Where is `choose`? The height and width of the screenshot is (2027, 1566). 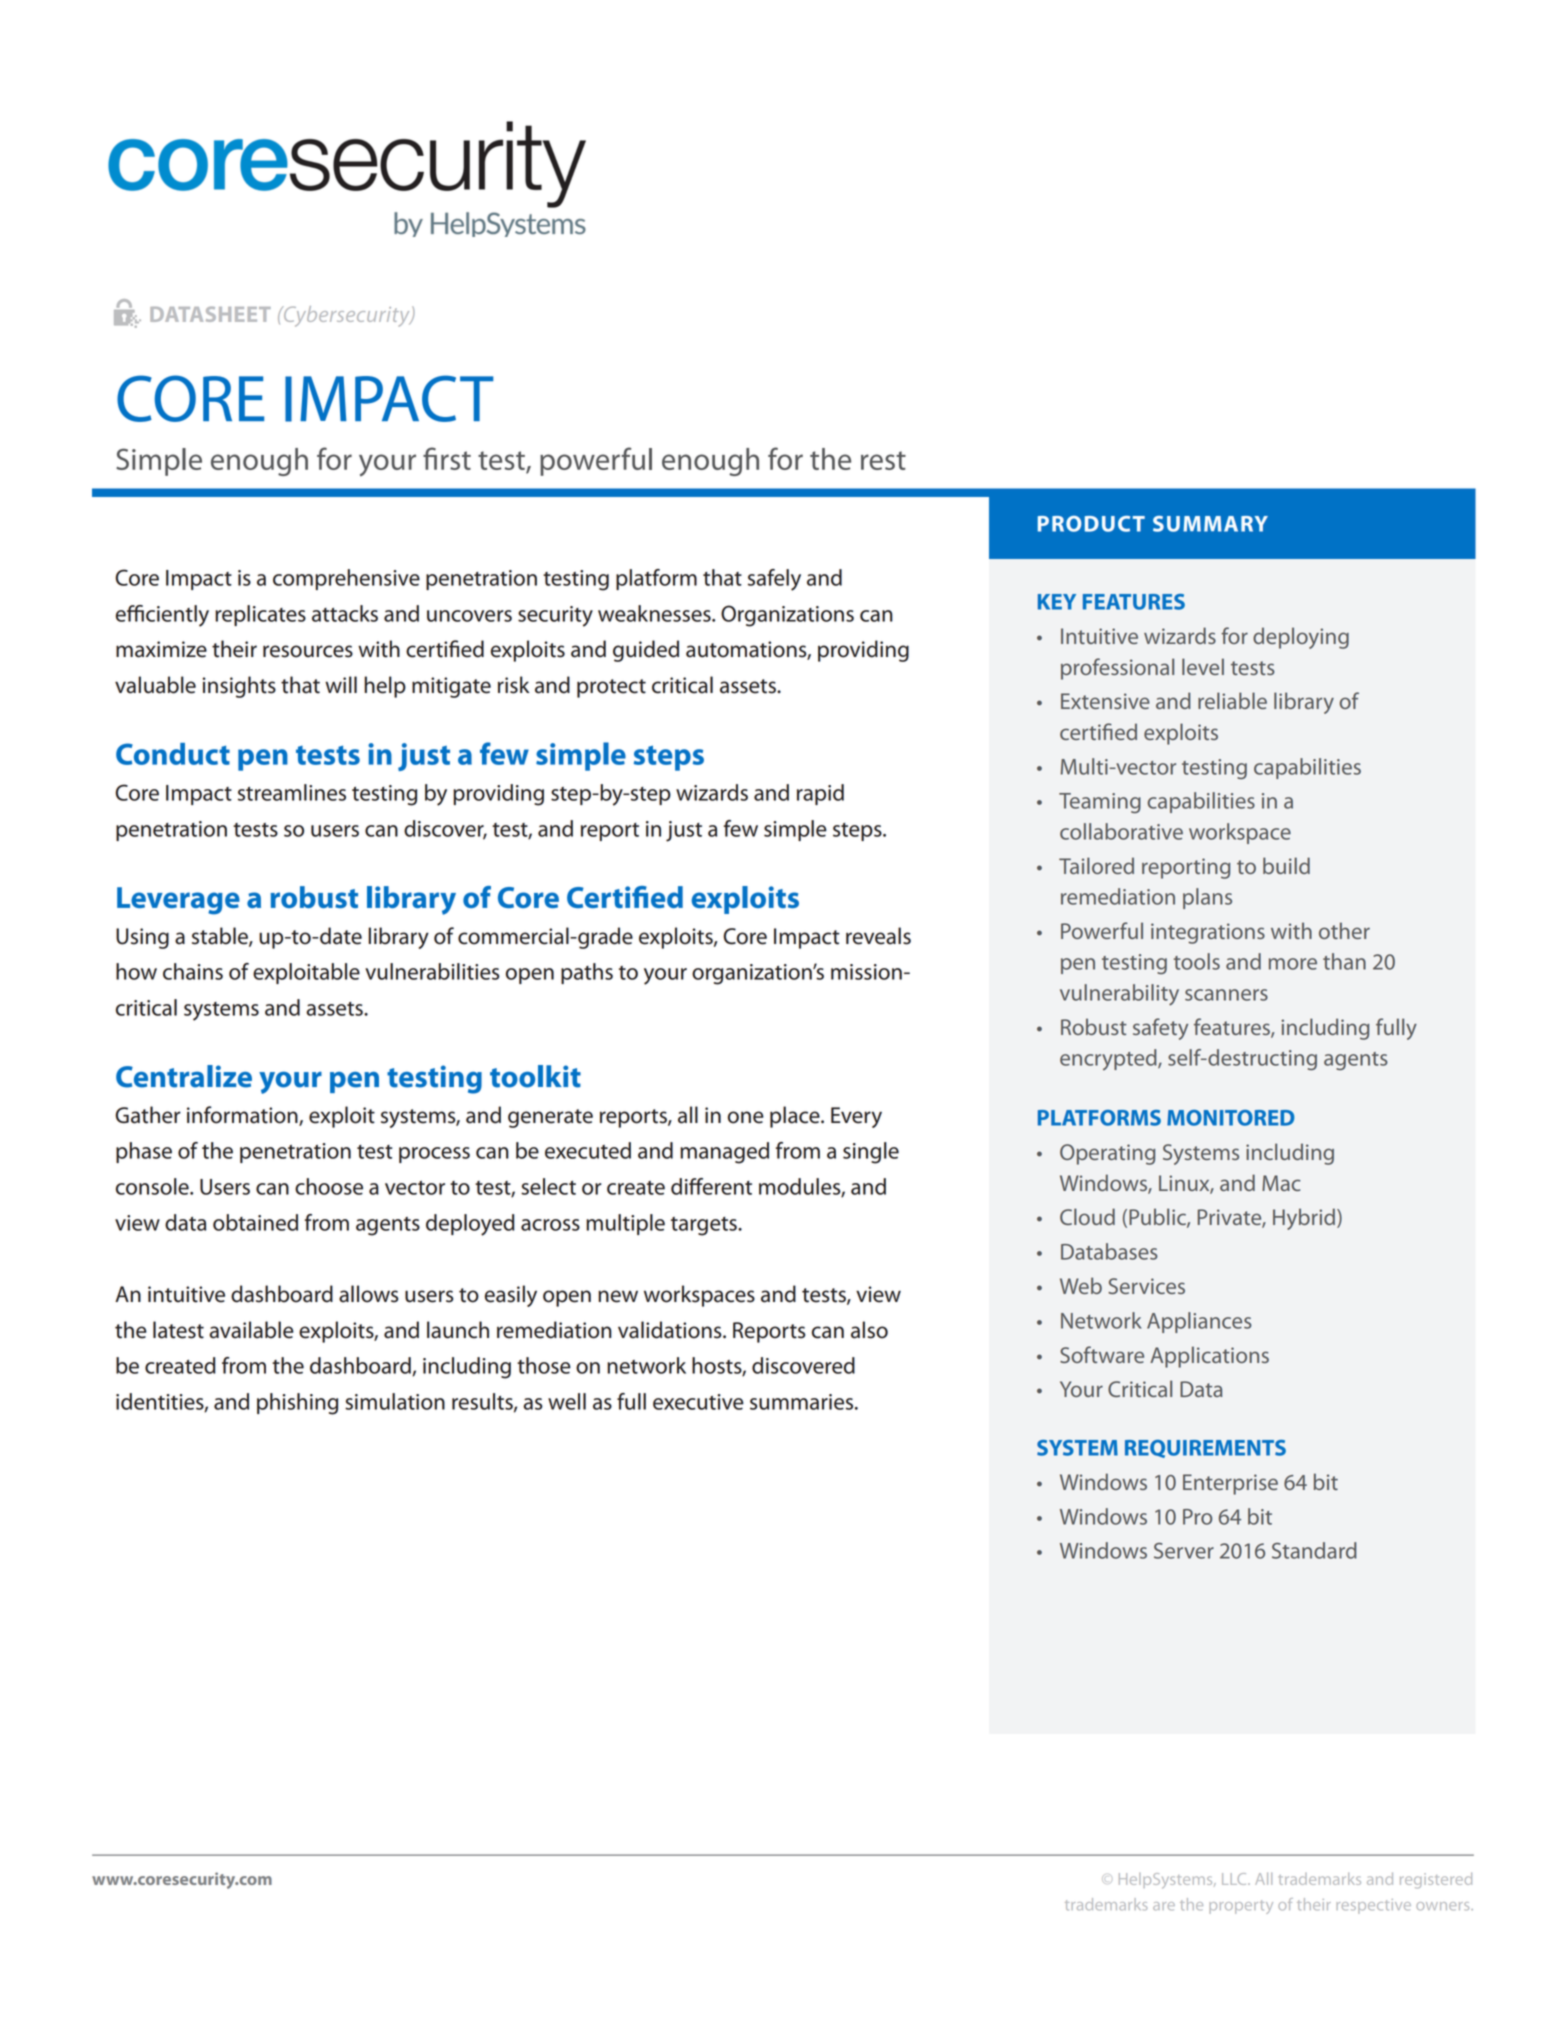 choose is located at coordinates (329, 1186).
